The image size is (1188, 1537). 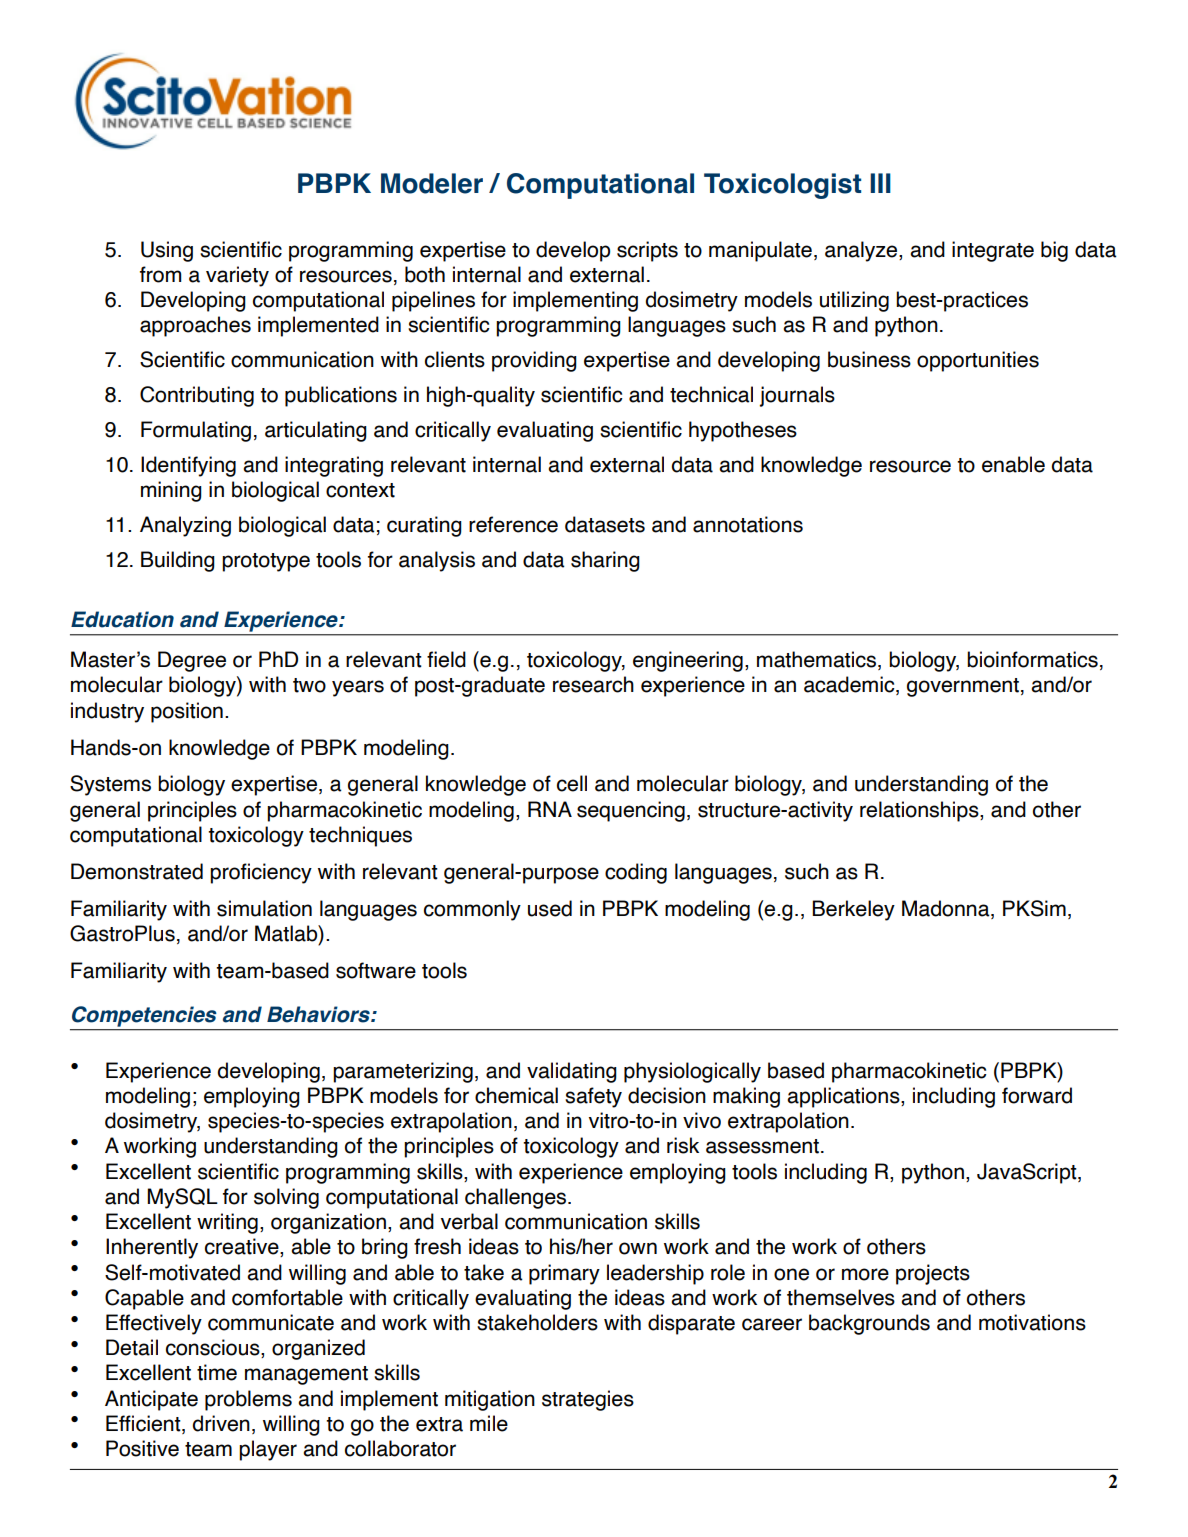 I want to click on government, so click(x=963, y=687).
